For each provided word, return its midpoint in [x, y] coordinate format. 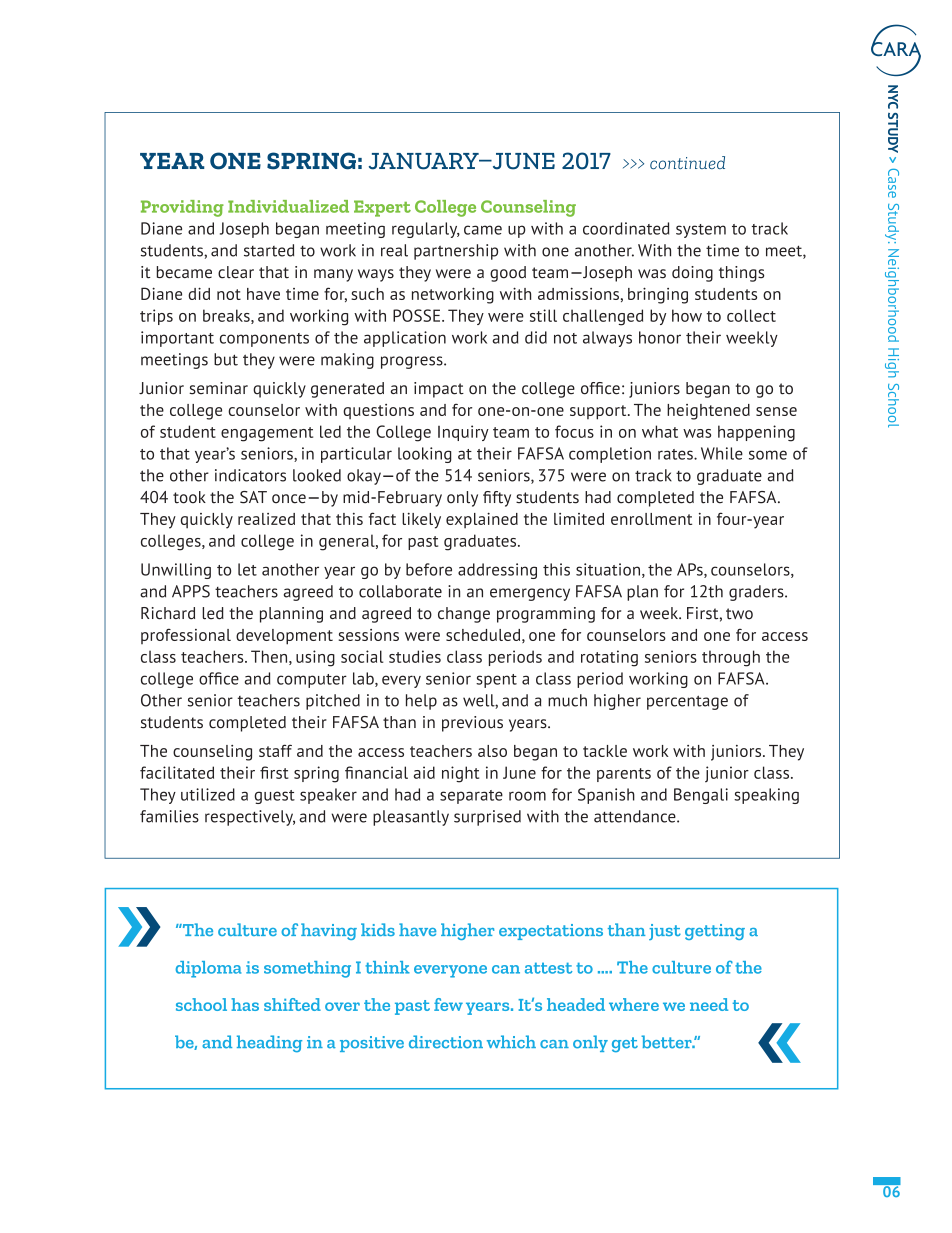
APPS [191, 591]
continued [687, 162]
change [464, 615]
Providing [182, 208]
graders [757, 593]
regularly [426, 230]
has [245, 1004]
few [448, 1004]
